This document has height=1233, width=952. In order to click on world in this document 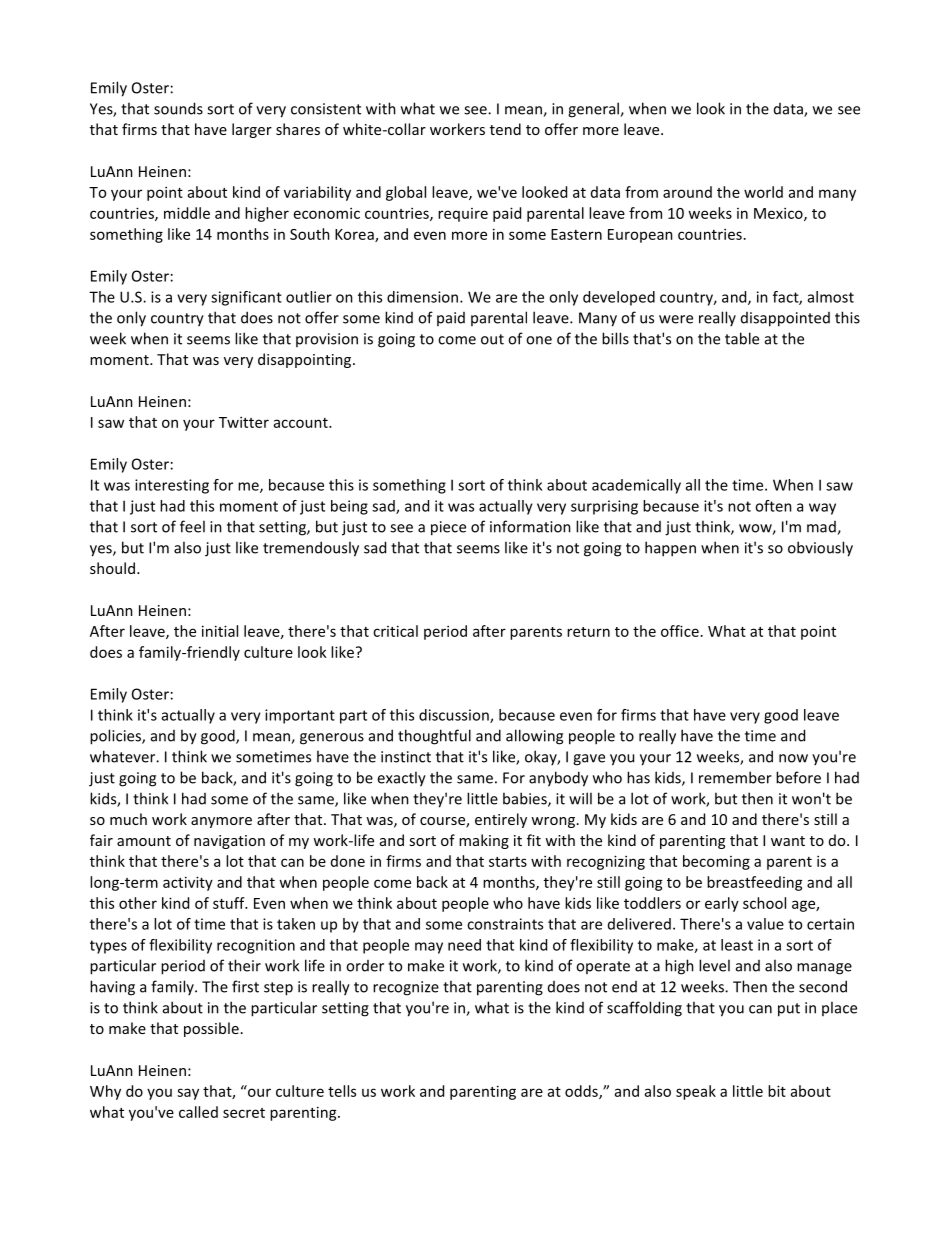, I will do `click(763, 192)`.
